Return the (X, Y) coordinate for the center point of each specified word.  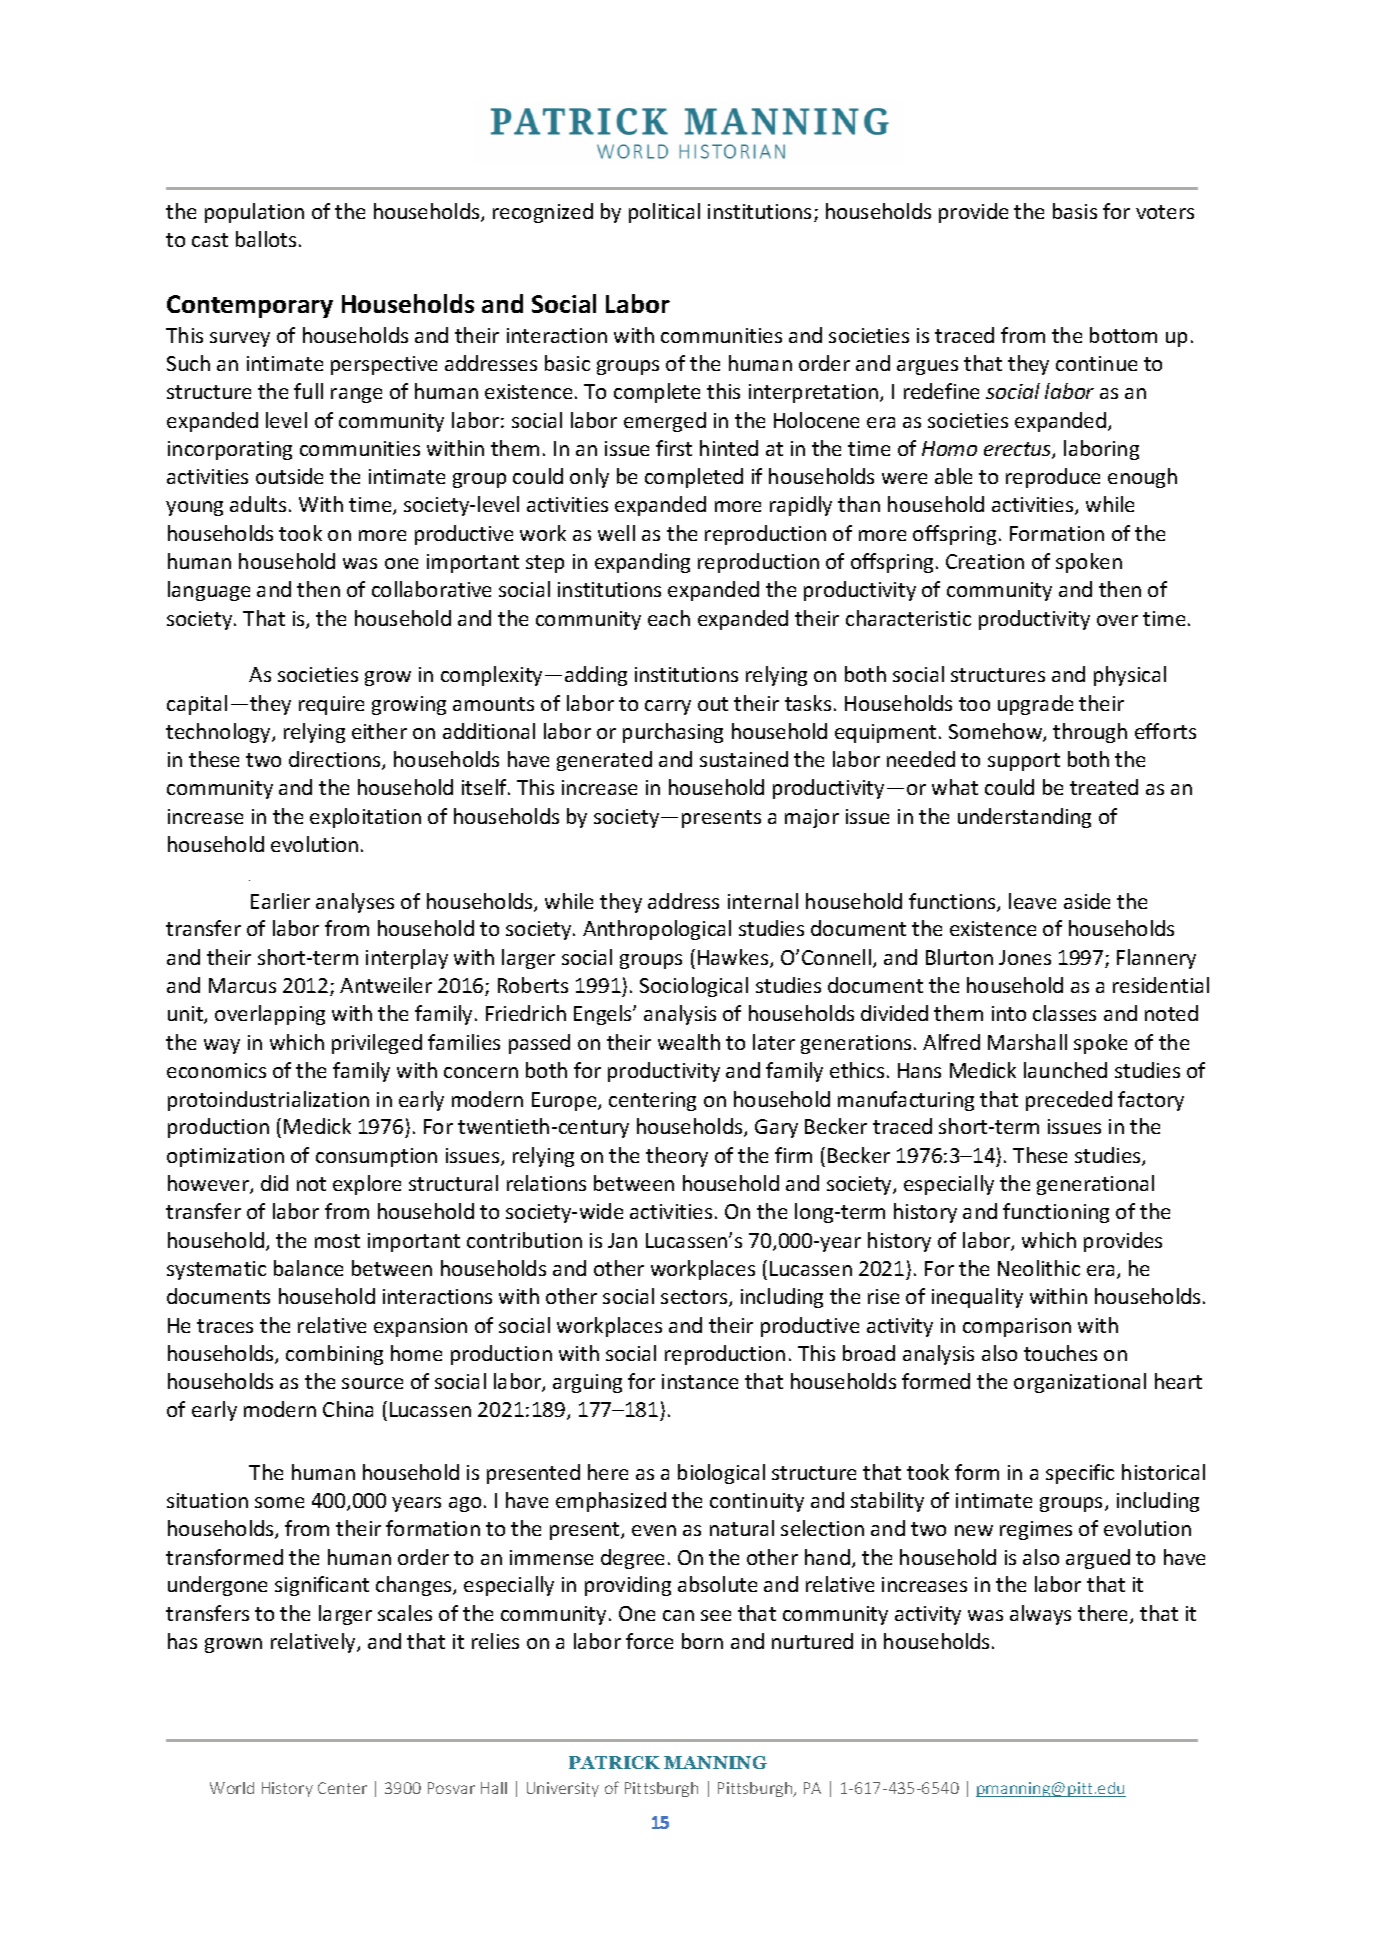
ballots (266, 239)
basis (1075, 211)
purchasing (673, 733)
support (1024, 762)
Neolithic (1039, 1268)
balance (308, 1268)
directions (336, 760)
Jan (622, 1240)
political (664, 213)
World (232, 1788)
